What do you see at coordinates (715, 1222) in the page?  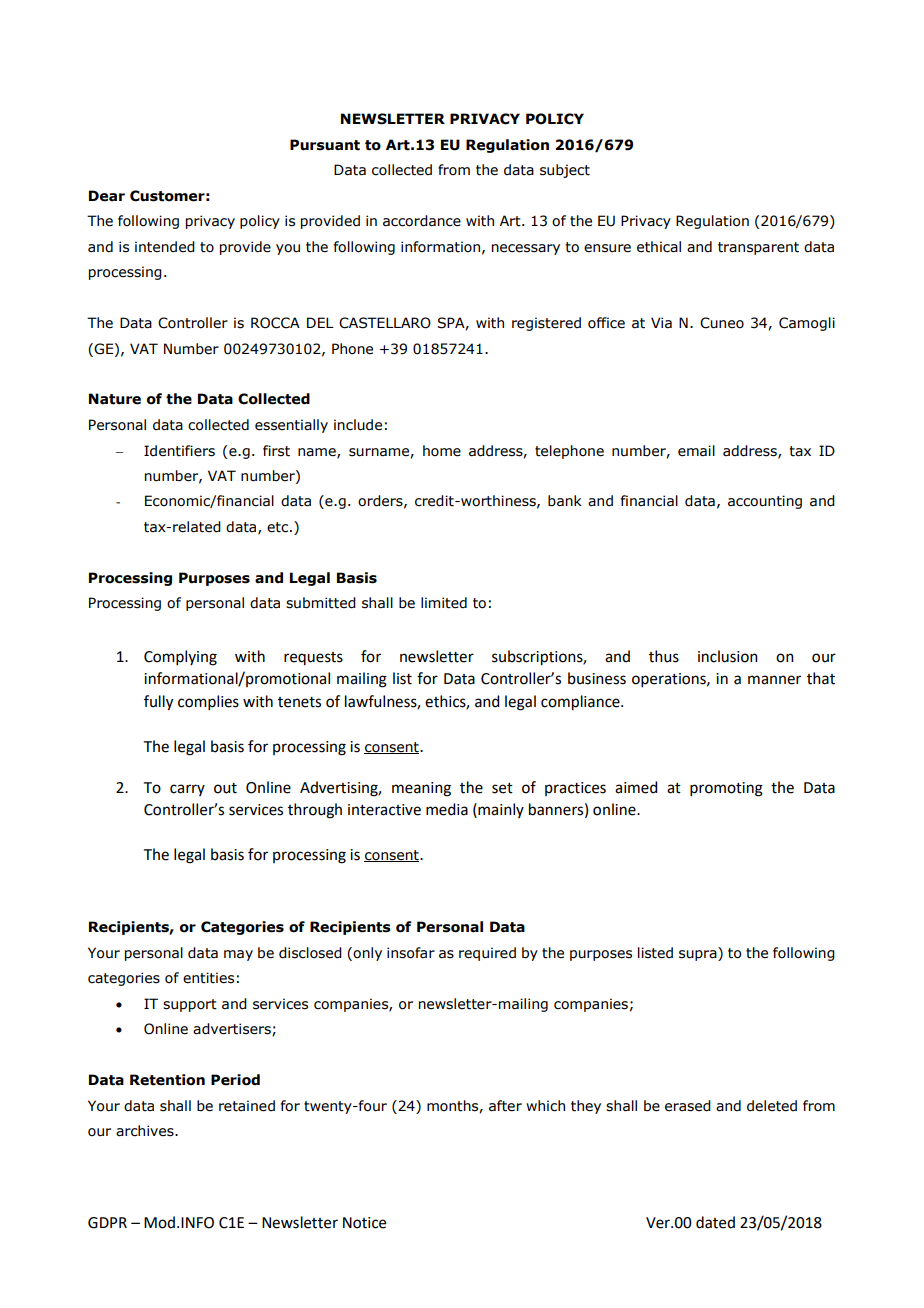 I see `dated` at bounding box center [715, 1222].
